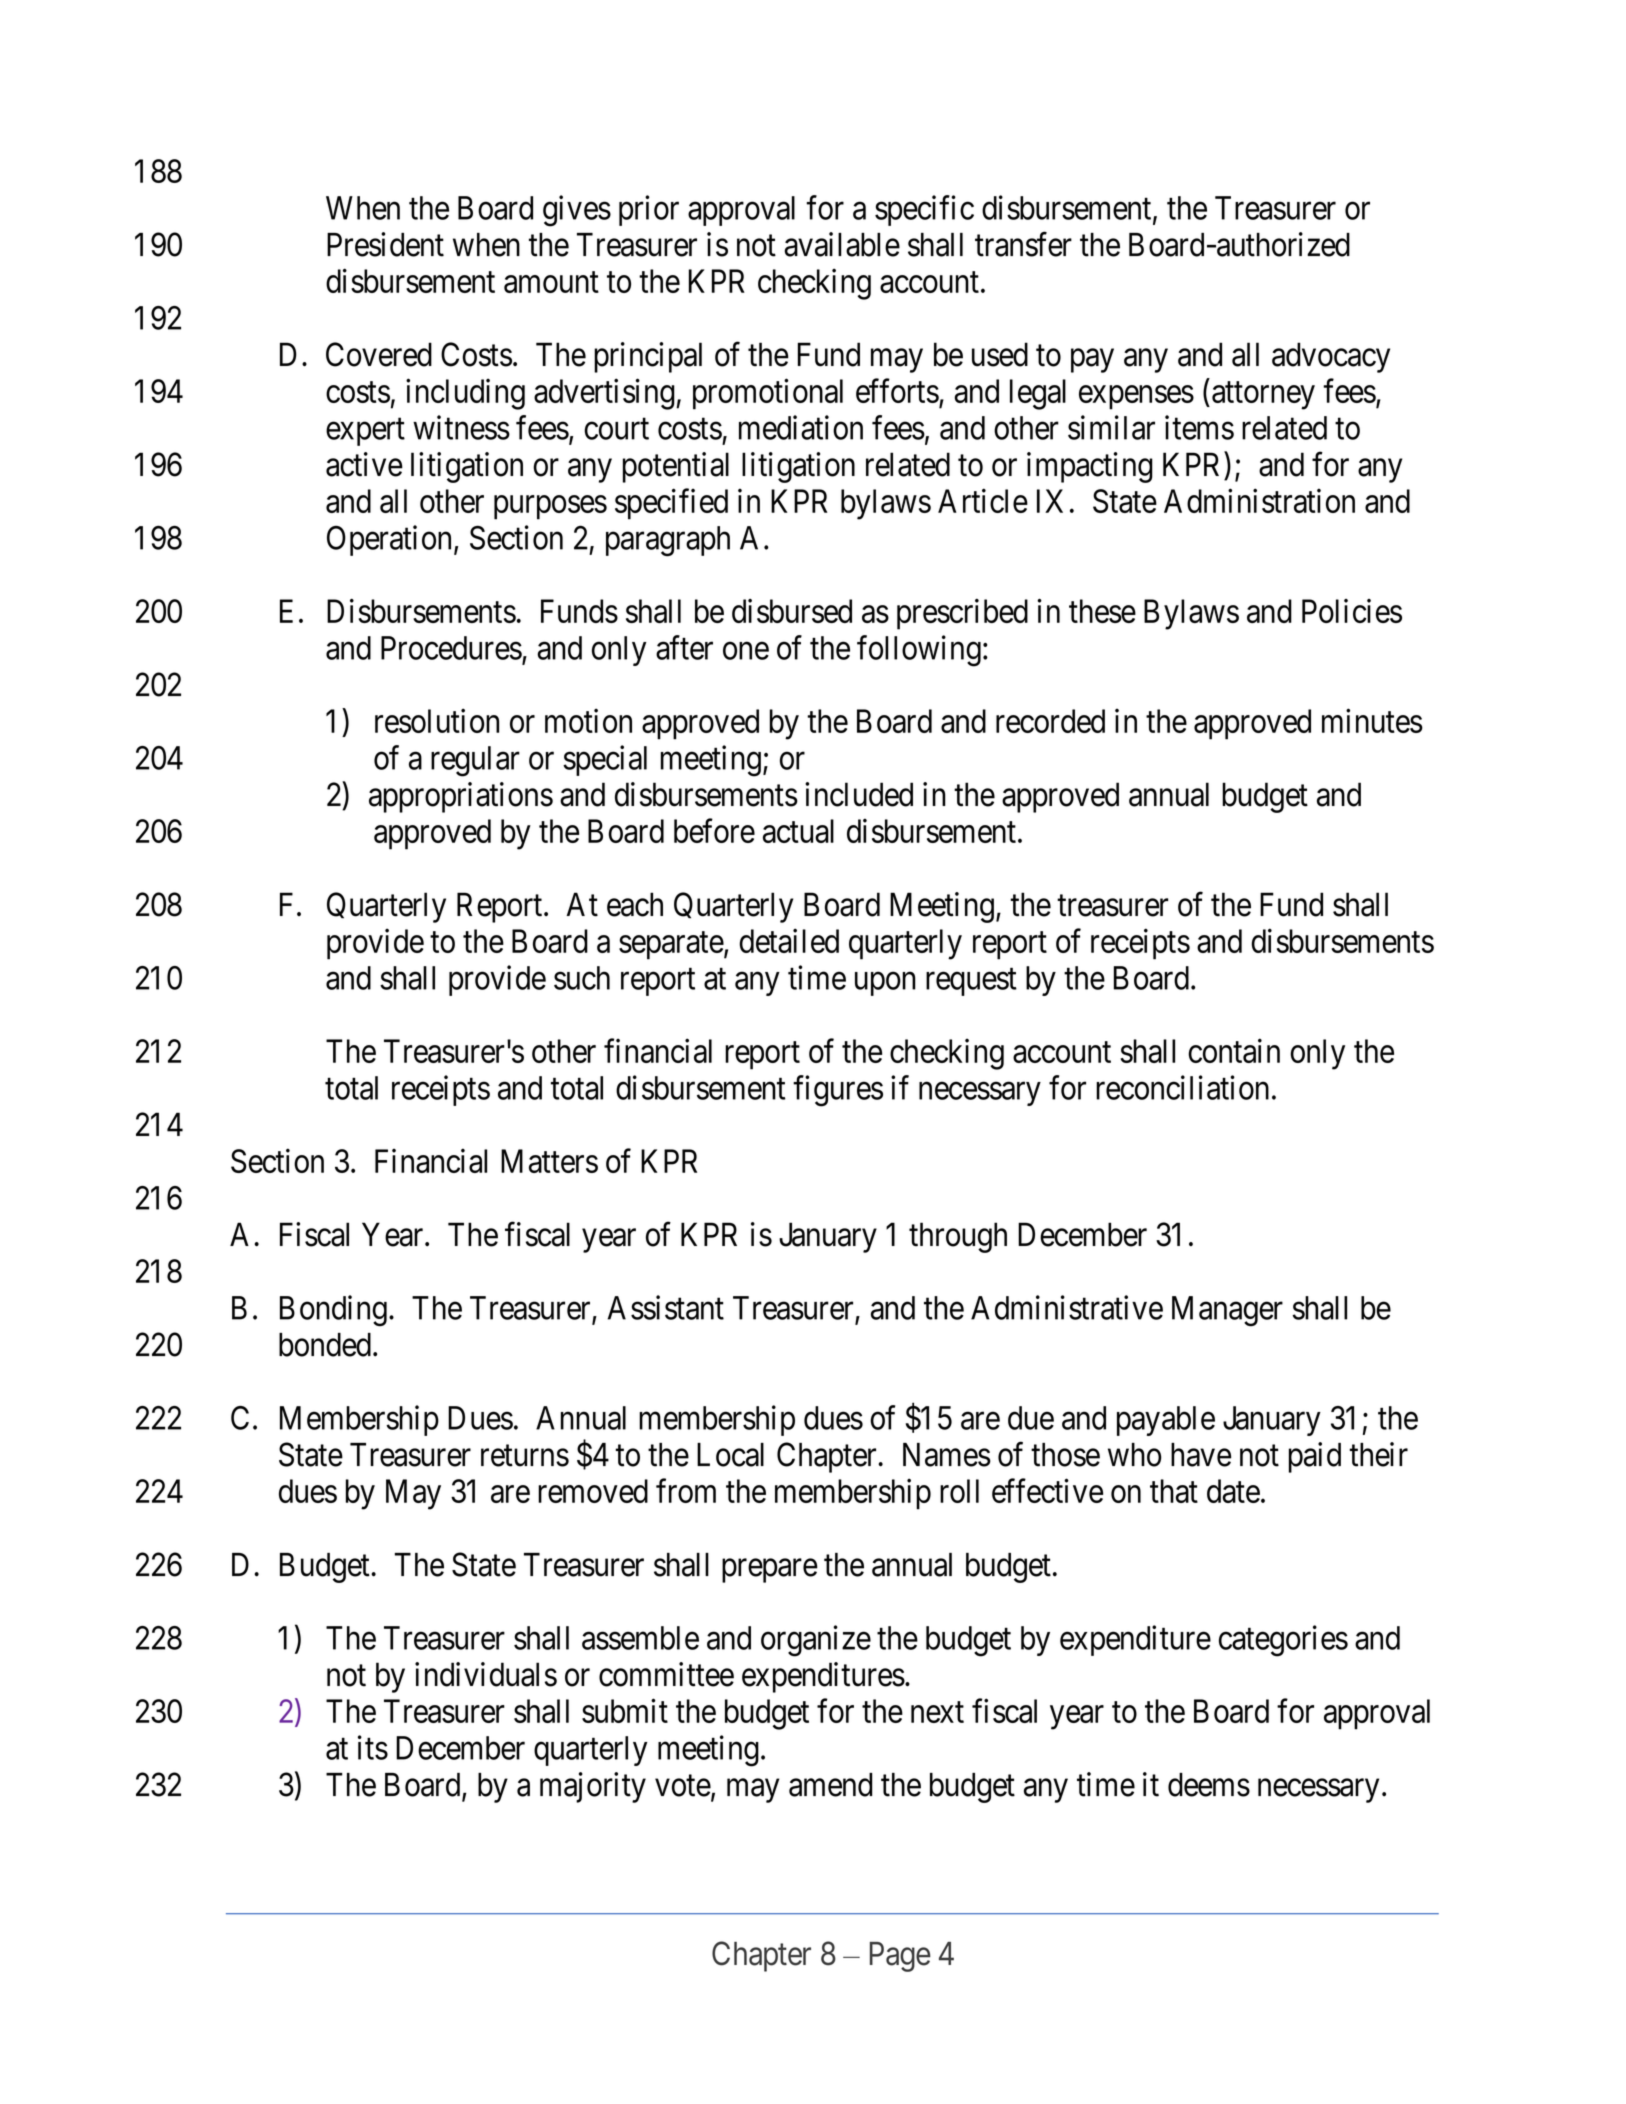 Image resolution: width=1626 pixels, height=2104 pixels. I want to click on such, so click(582, 978).
